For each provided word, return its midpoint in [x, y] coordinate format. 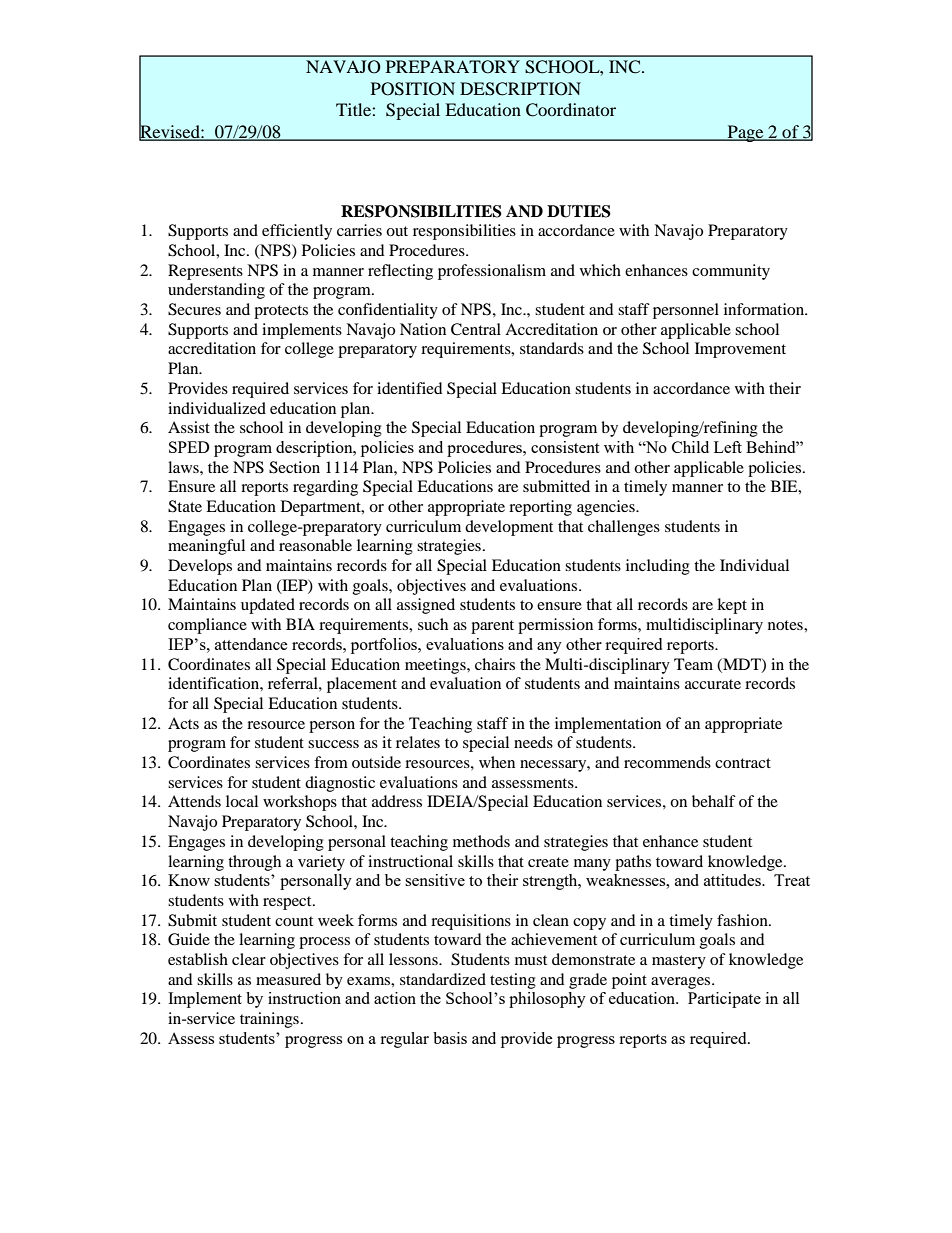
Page [745, 133]
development [509, 528]
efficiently [297, 232]
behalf [714, 801]
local [242, 801]
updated [268, 606]
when [497, 762]
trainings [269, 1020]
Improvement [740, 350]
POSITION [413, 89]
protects [281, 312]
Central [476, 329]
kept [732, 606]
